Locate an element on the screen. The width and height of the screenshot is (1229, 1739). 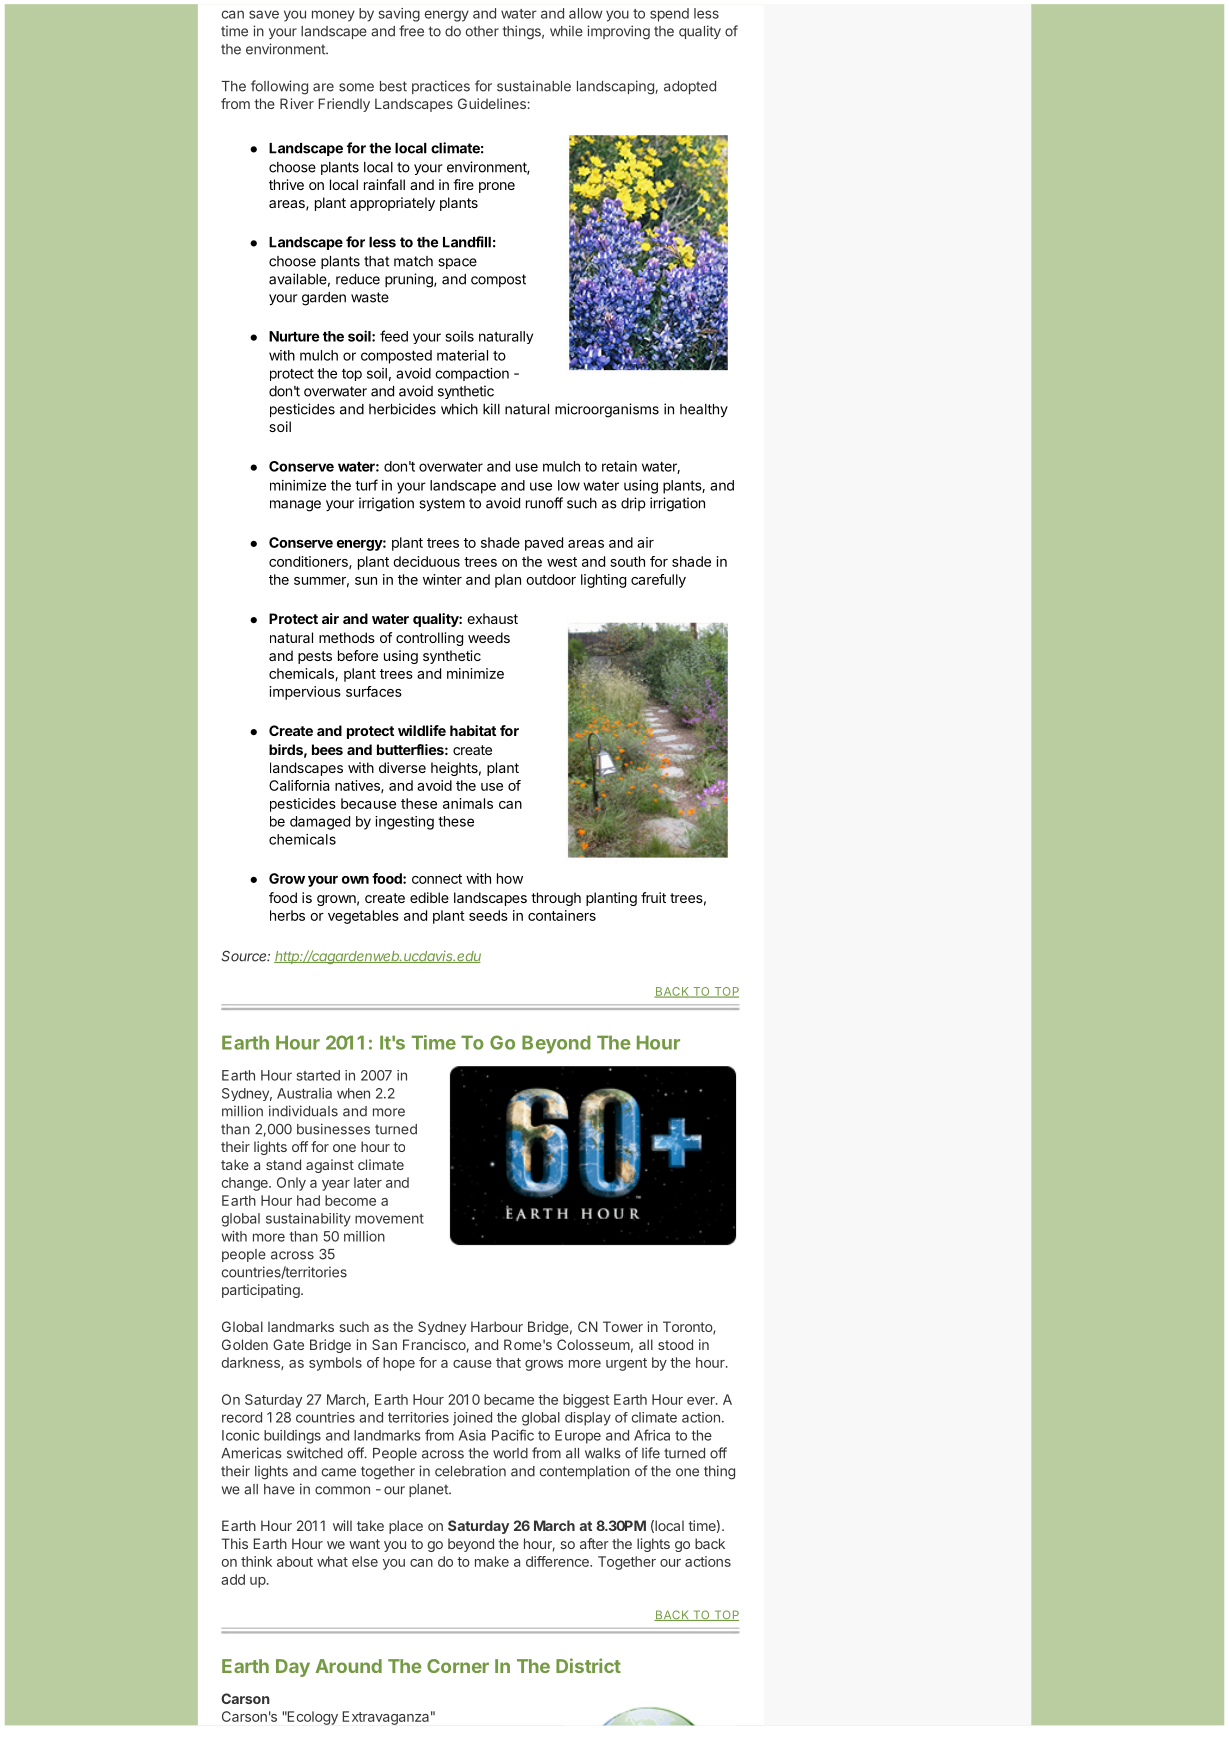
following is located at coordinates (279, 87).
